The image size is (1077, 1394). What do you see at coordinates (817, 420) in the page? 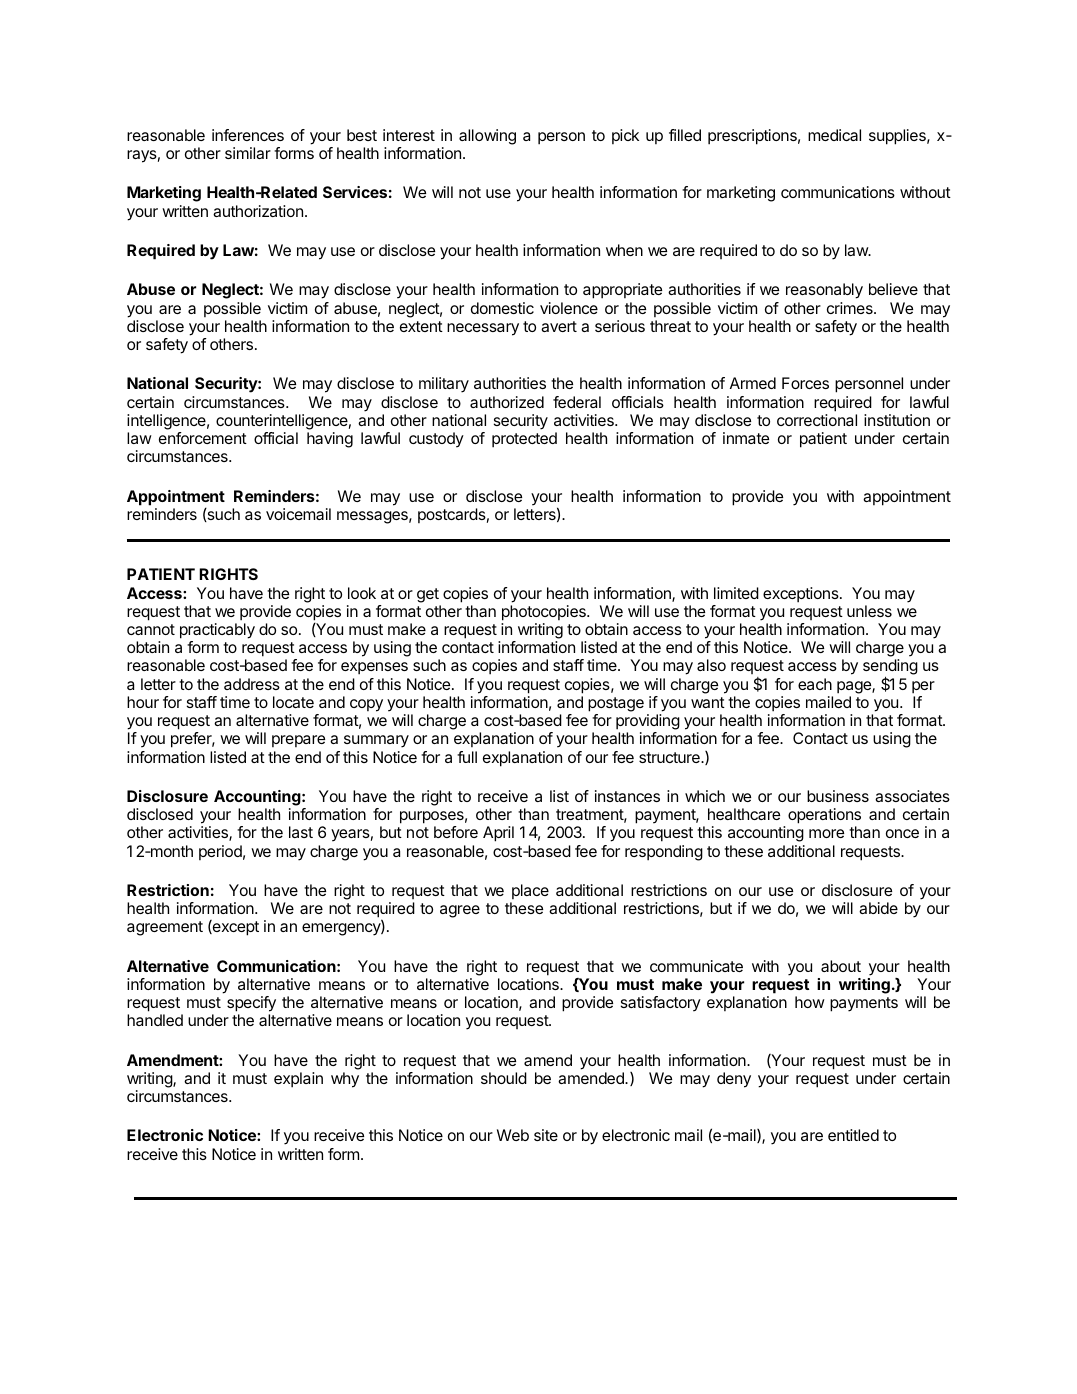
I see `correctional` at bounding box center [817, 420].
